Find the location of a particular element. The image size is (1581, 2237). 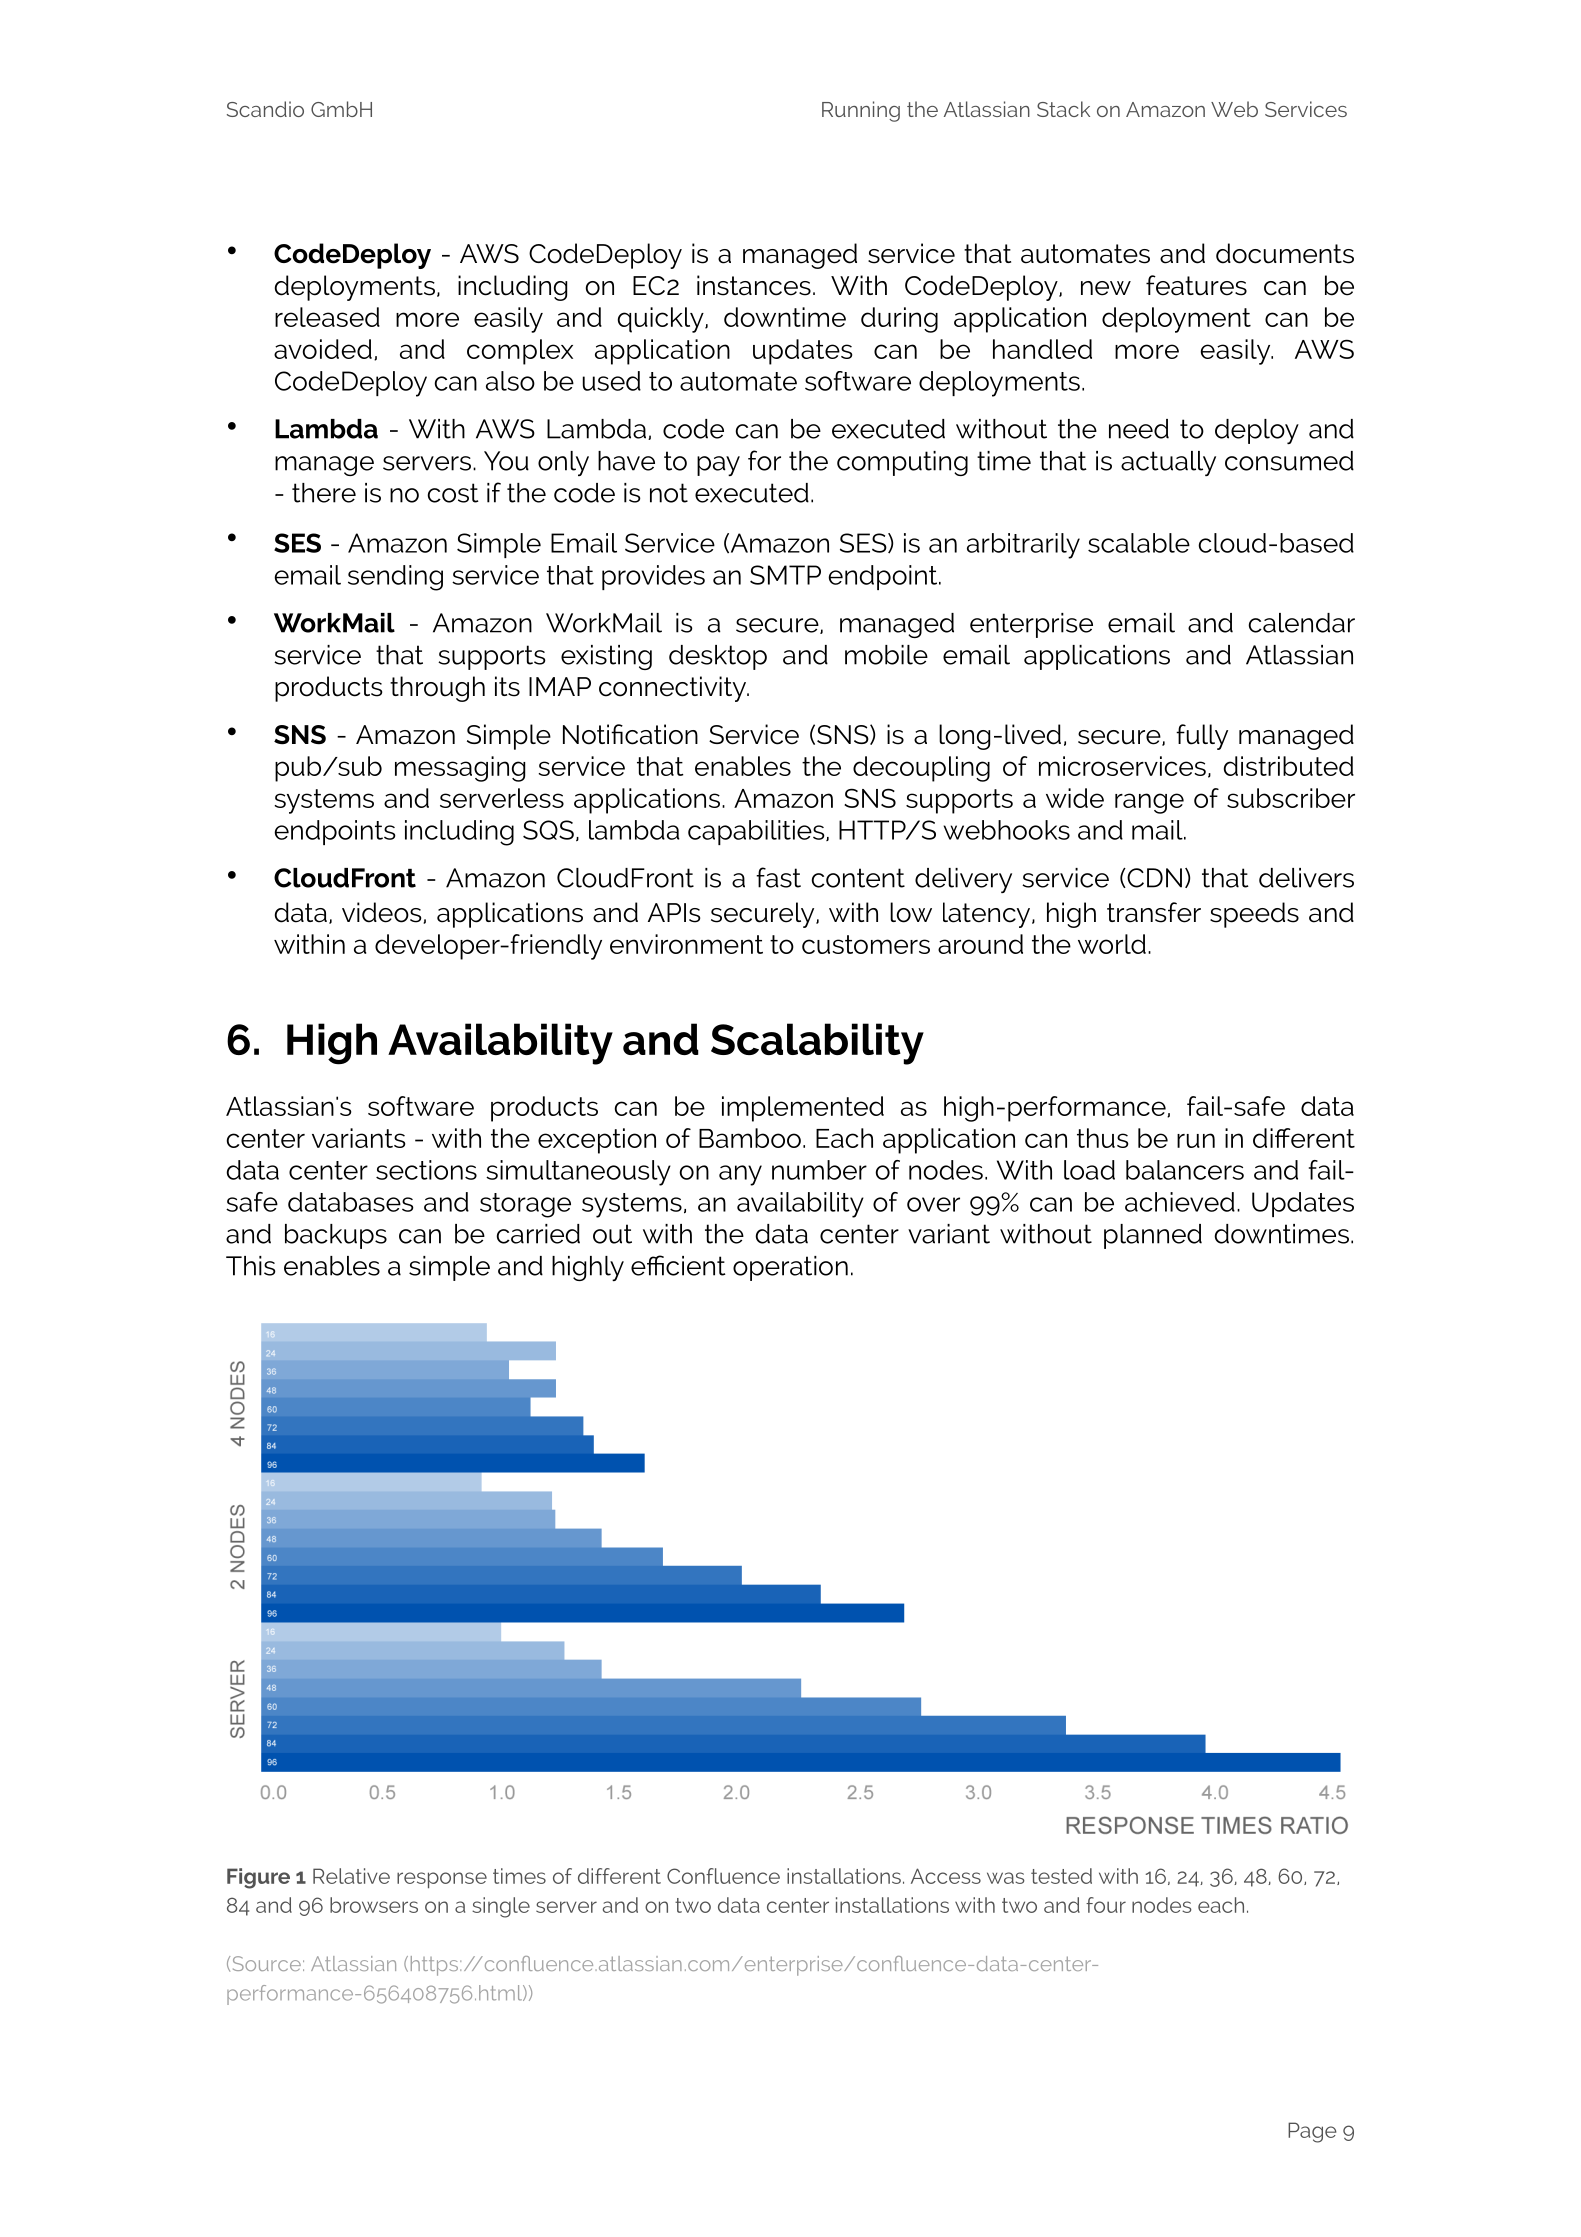

browsers is located at coordinates (374, 1905).
